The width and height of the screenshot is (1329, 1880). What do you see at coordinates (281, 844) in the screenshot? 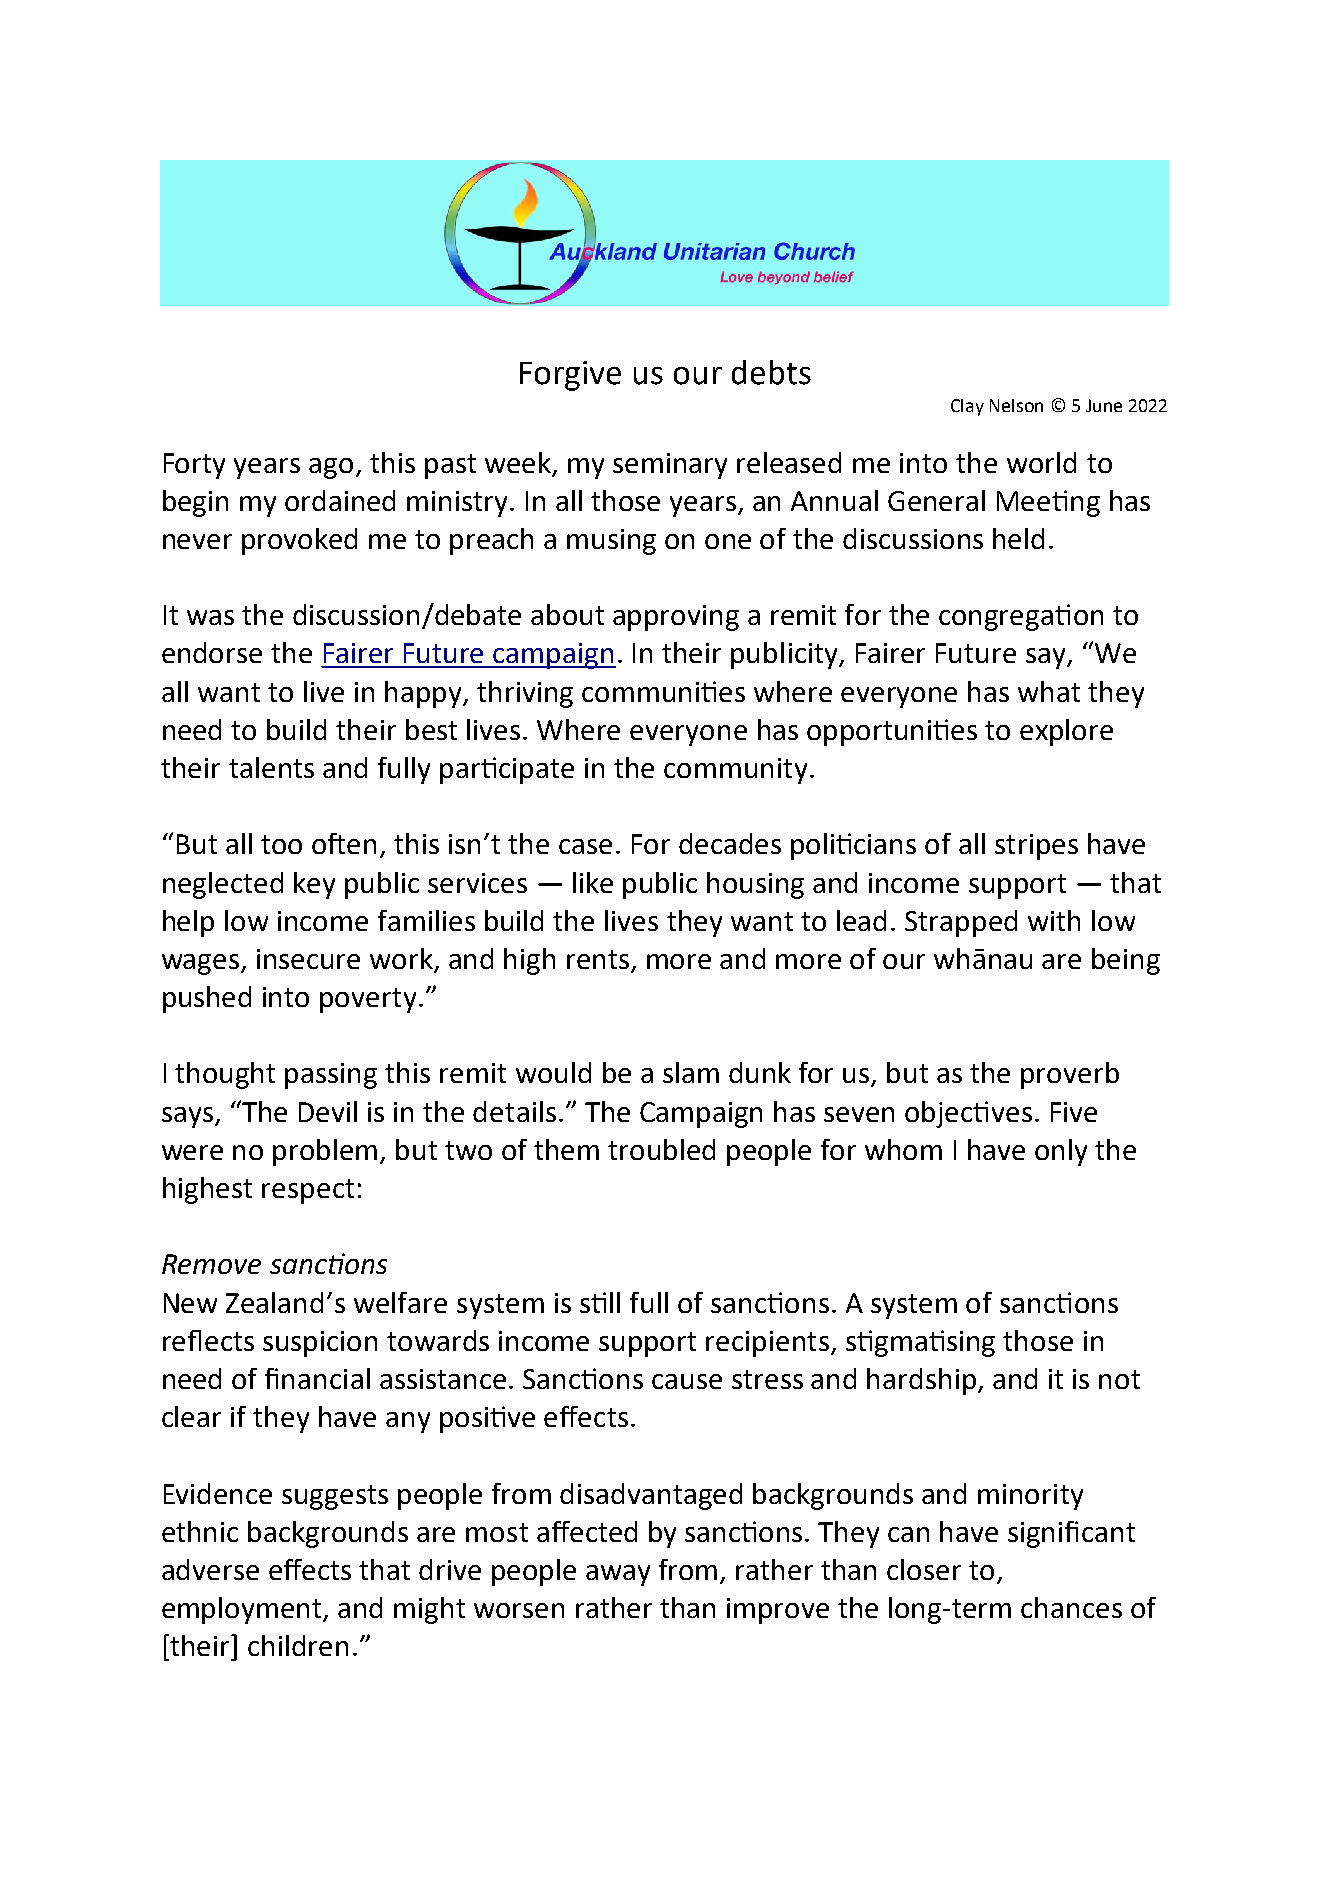
I see `too` at bounding box center [281, 844].
